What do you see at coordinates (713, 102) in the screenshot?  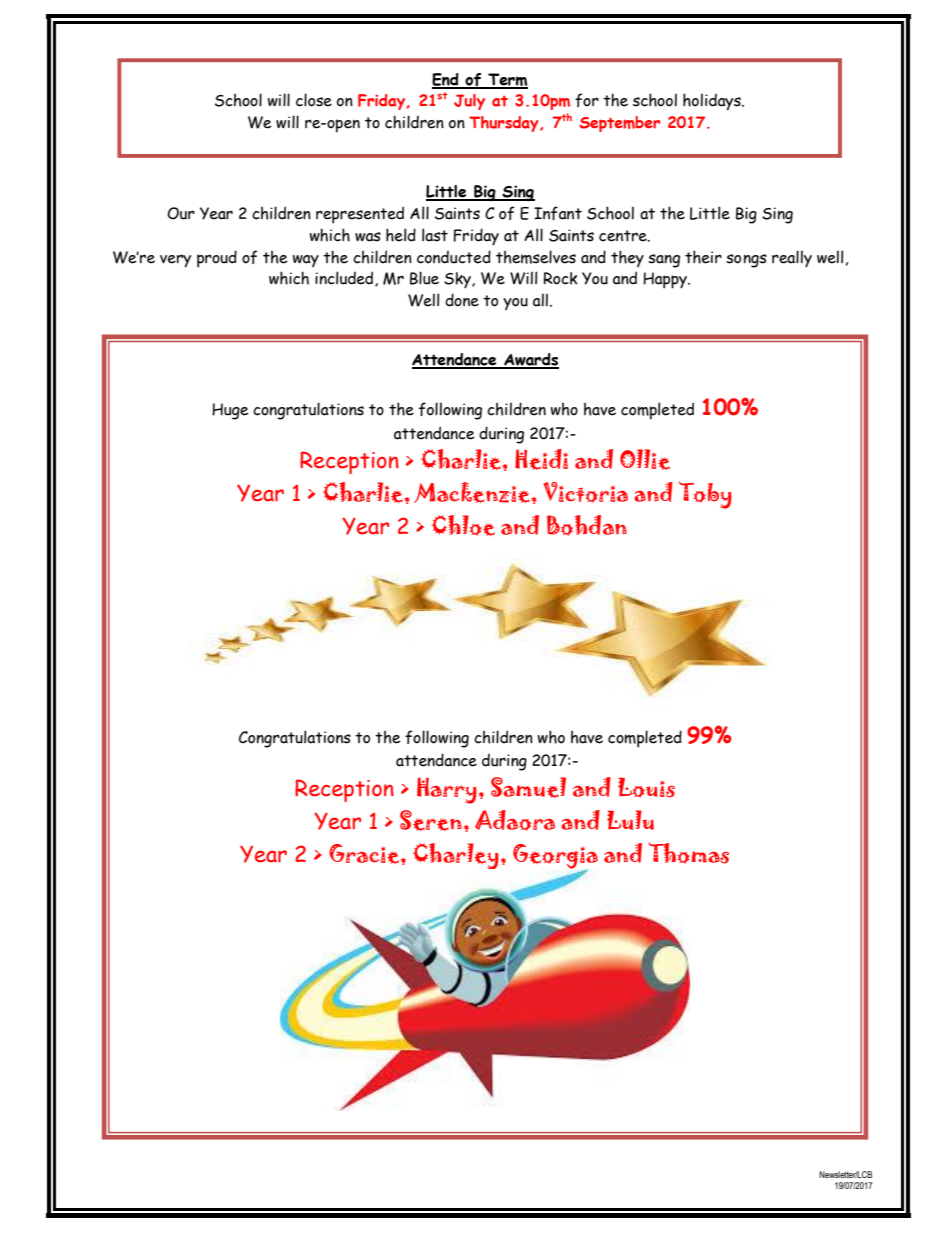 I see `holidays` at bounding box center [713, 102].
